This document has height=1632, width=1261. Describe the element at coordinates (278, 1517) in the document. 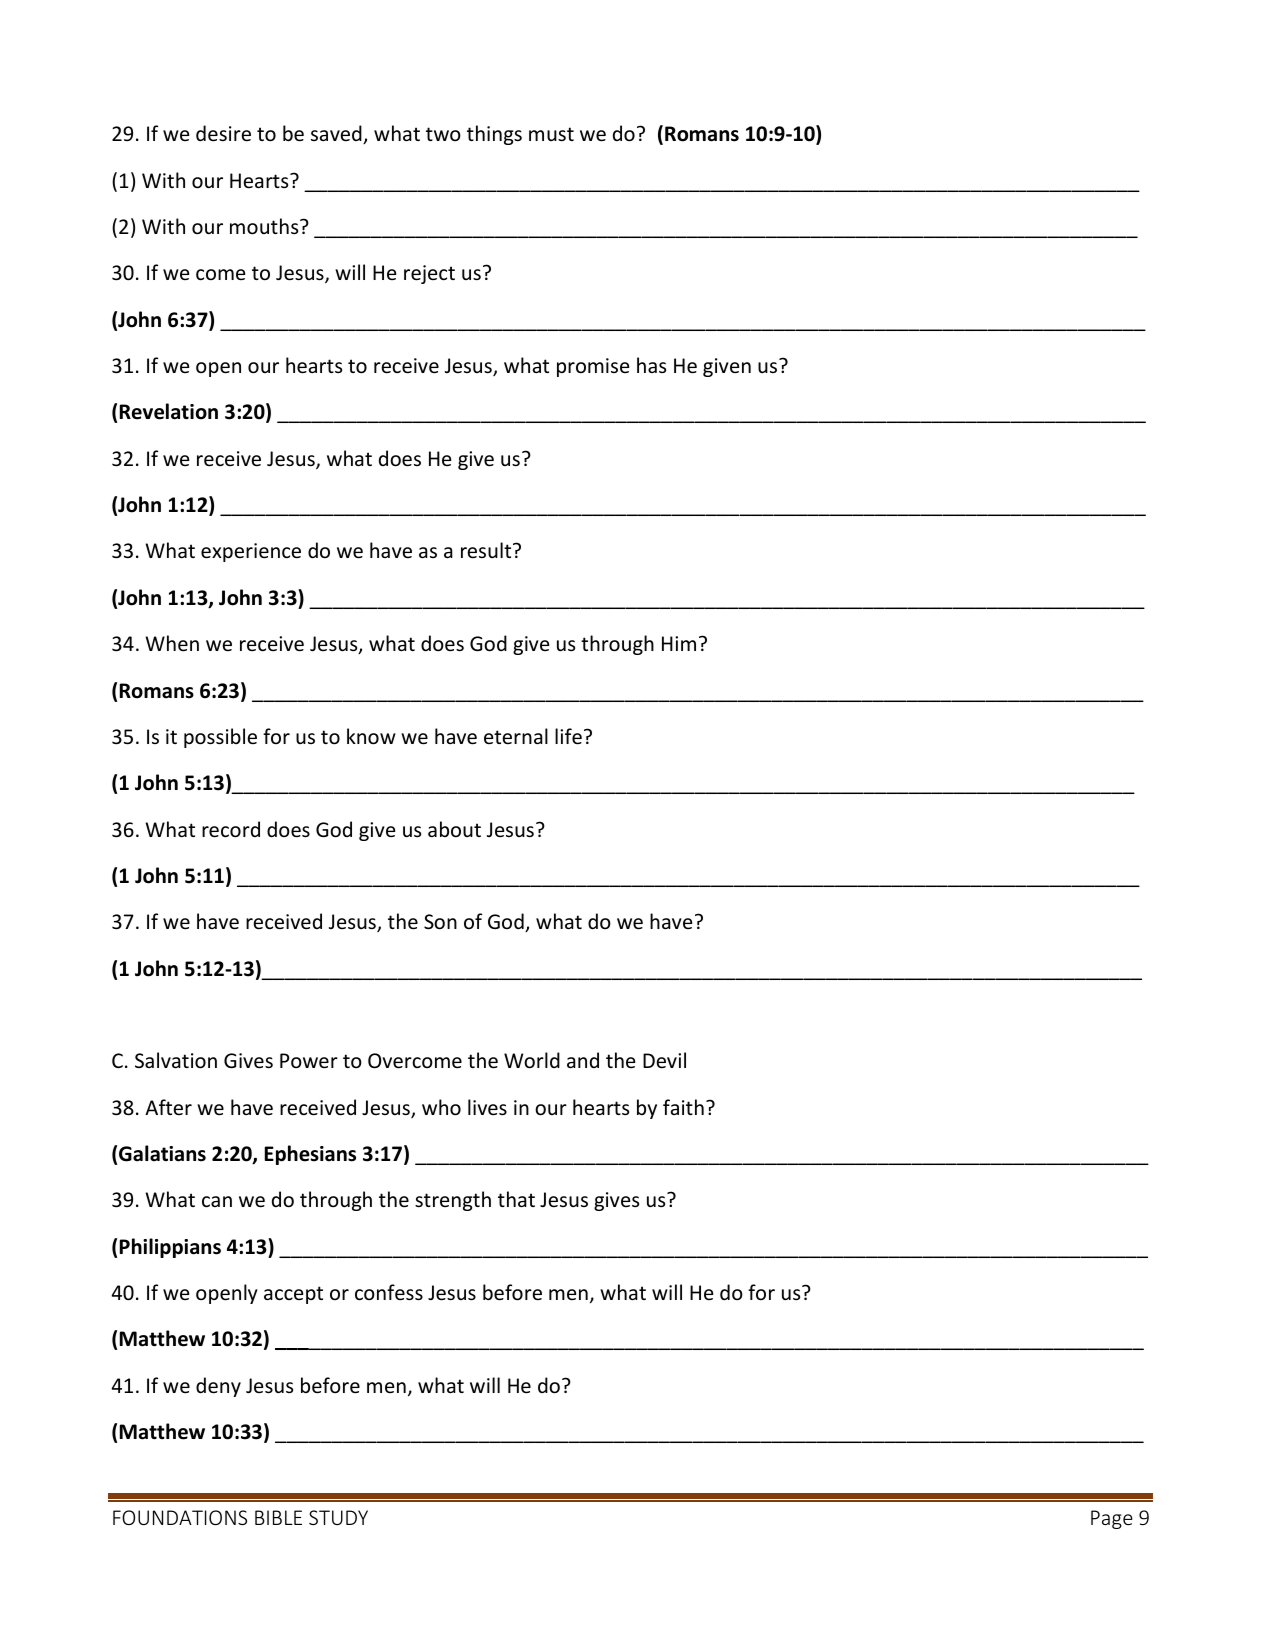

I see `BIBLE` at that location.
